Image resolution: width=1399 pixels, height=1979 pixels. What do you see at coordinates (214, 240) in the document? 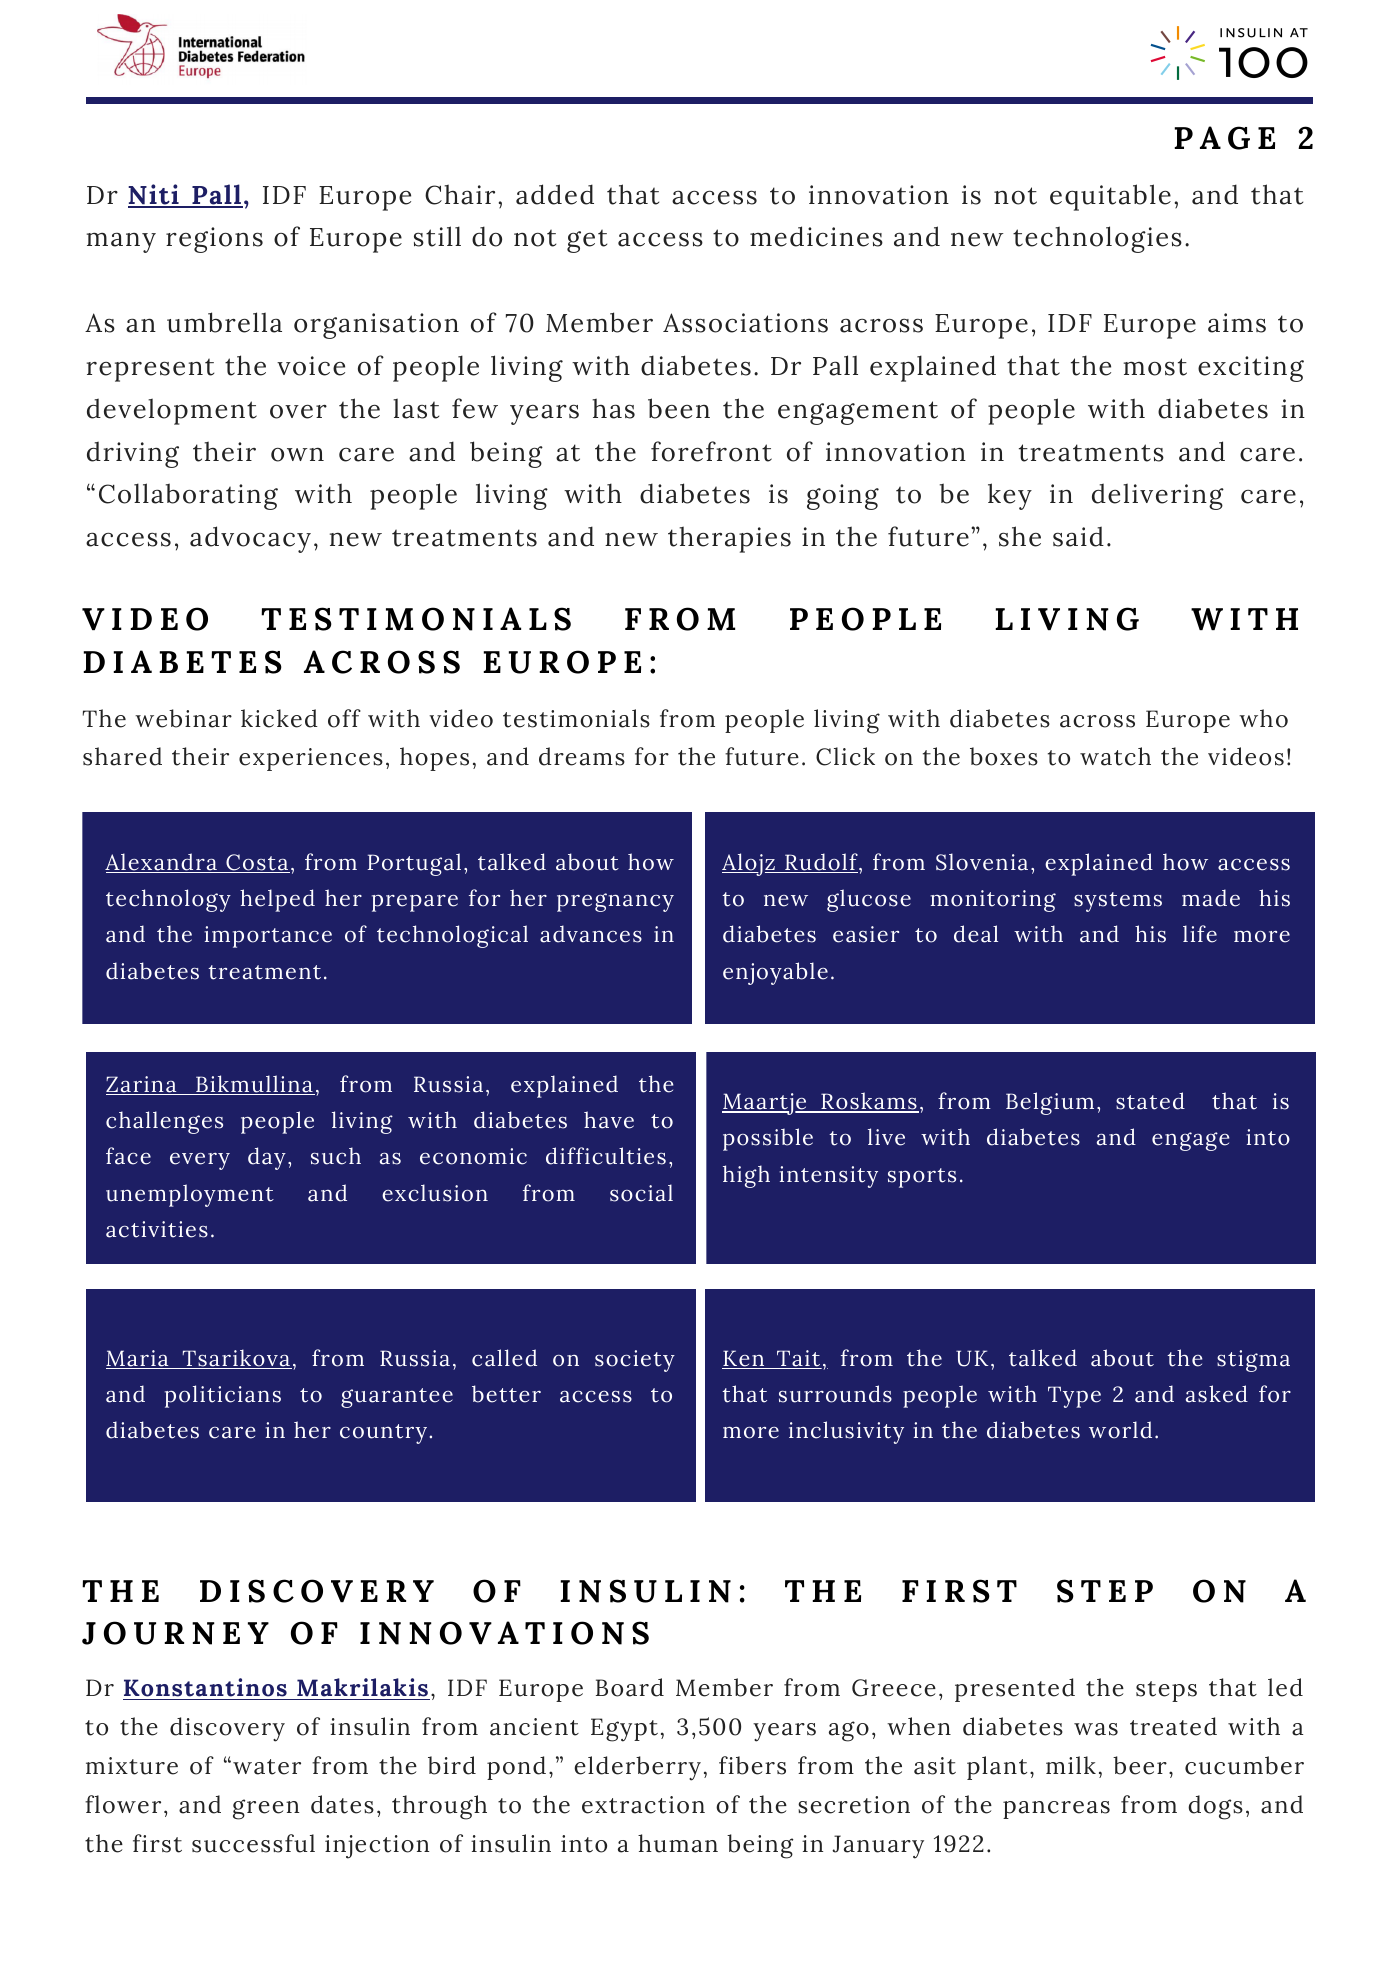
I see `regions` at bounding box center [214, 240].
